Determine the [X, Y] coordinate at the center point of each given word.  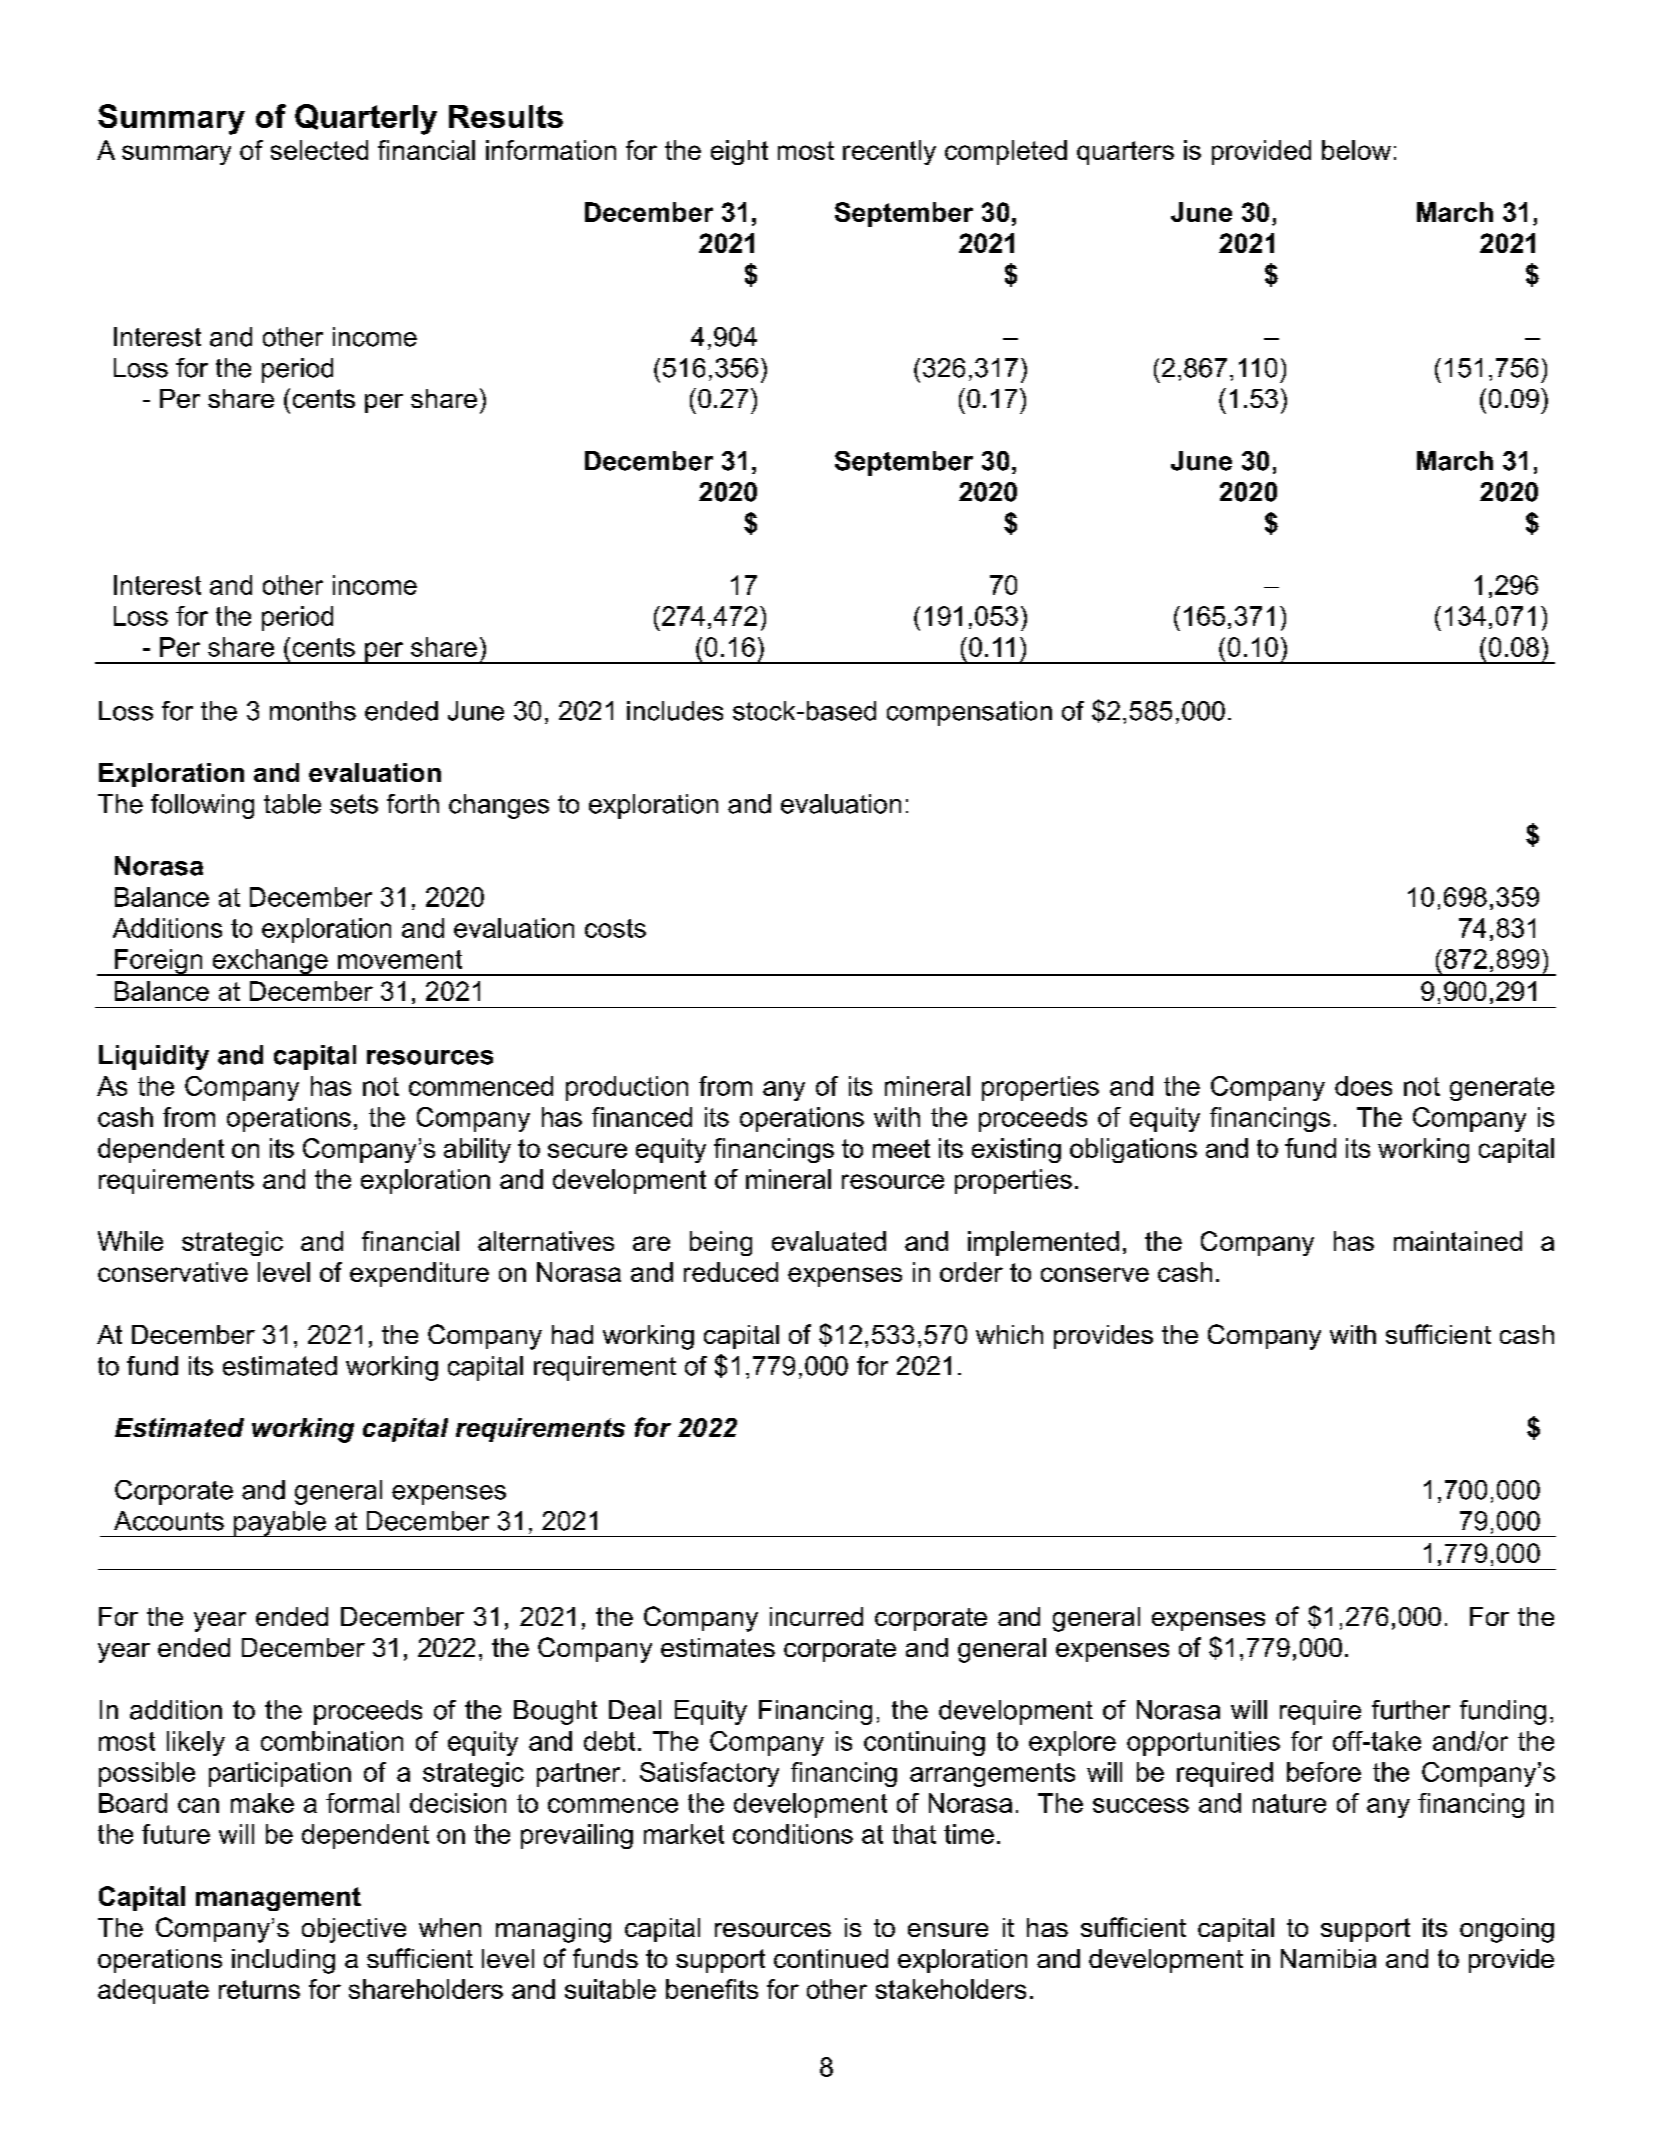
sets [354, 804]
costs [615, 928]
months [313, 711]
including [283, 1961]
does [1363, 1086]
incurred [816, 1616]
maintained [1458, 1241]
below [1356, 150]
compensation [969, 713]
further [1411, 1710]
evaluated [829, 1241]
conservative [173, 1272]
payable [280, 1524]
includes [675, 711]
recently [889, 152]
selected [319, 150]
